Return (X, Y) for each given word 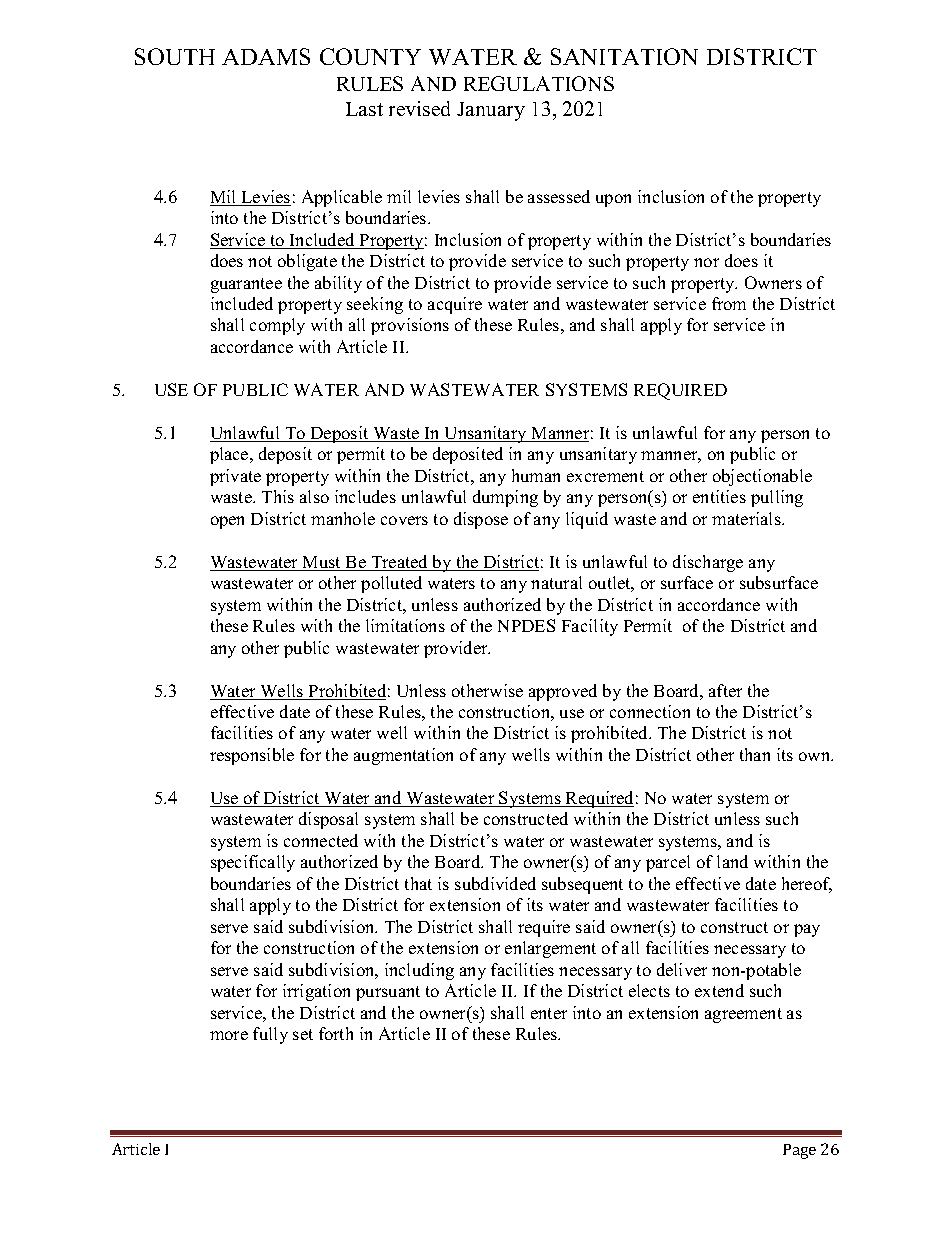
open (227, 522)
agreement (743, 1015)
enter (549, 1013)
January (491, 111)
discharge (708, 563)
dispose (481, 520)
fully (270, 1035)
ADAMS (266, 56)
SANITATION (624, 56)
